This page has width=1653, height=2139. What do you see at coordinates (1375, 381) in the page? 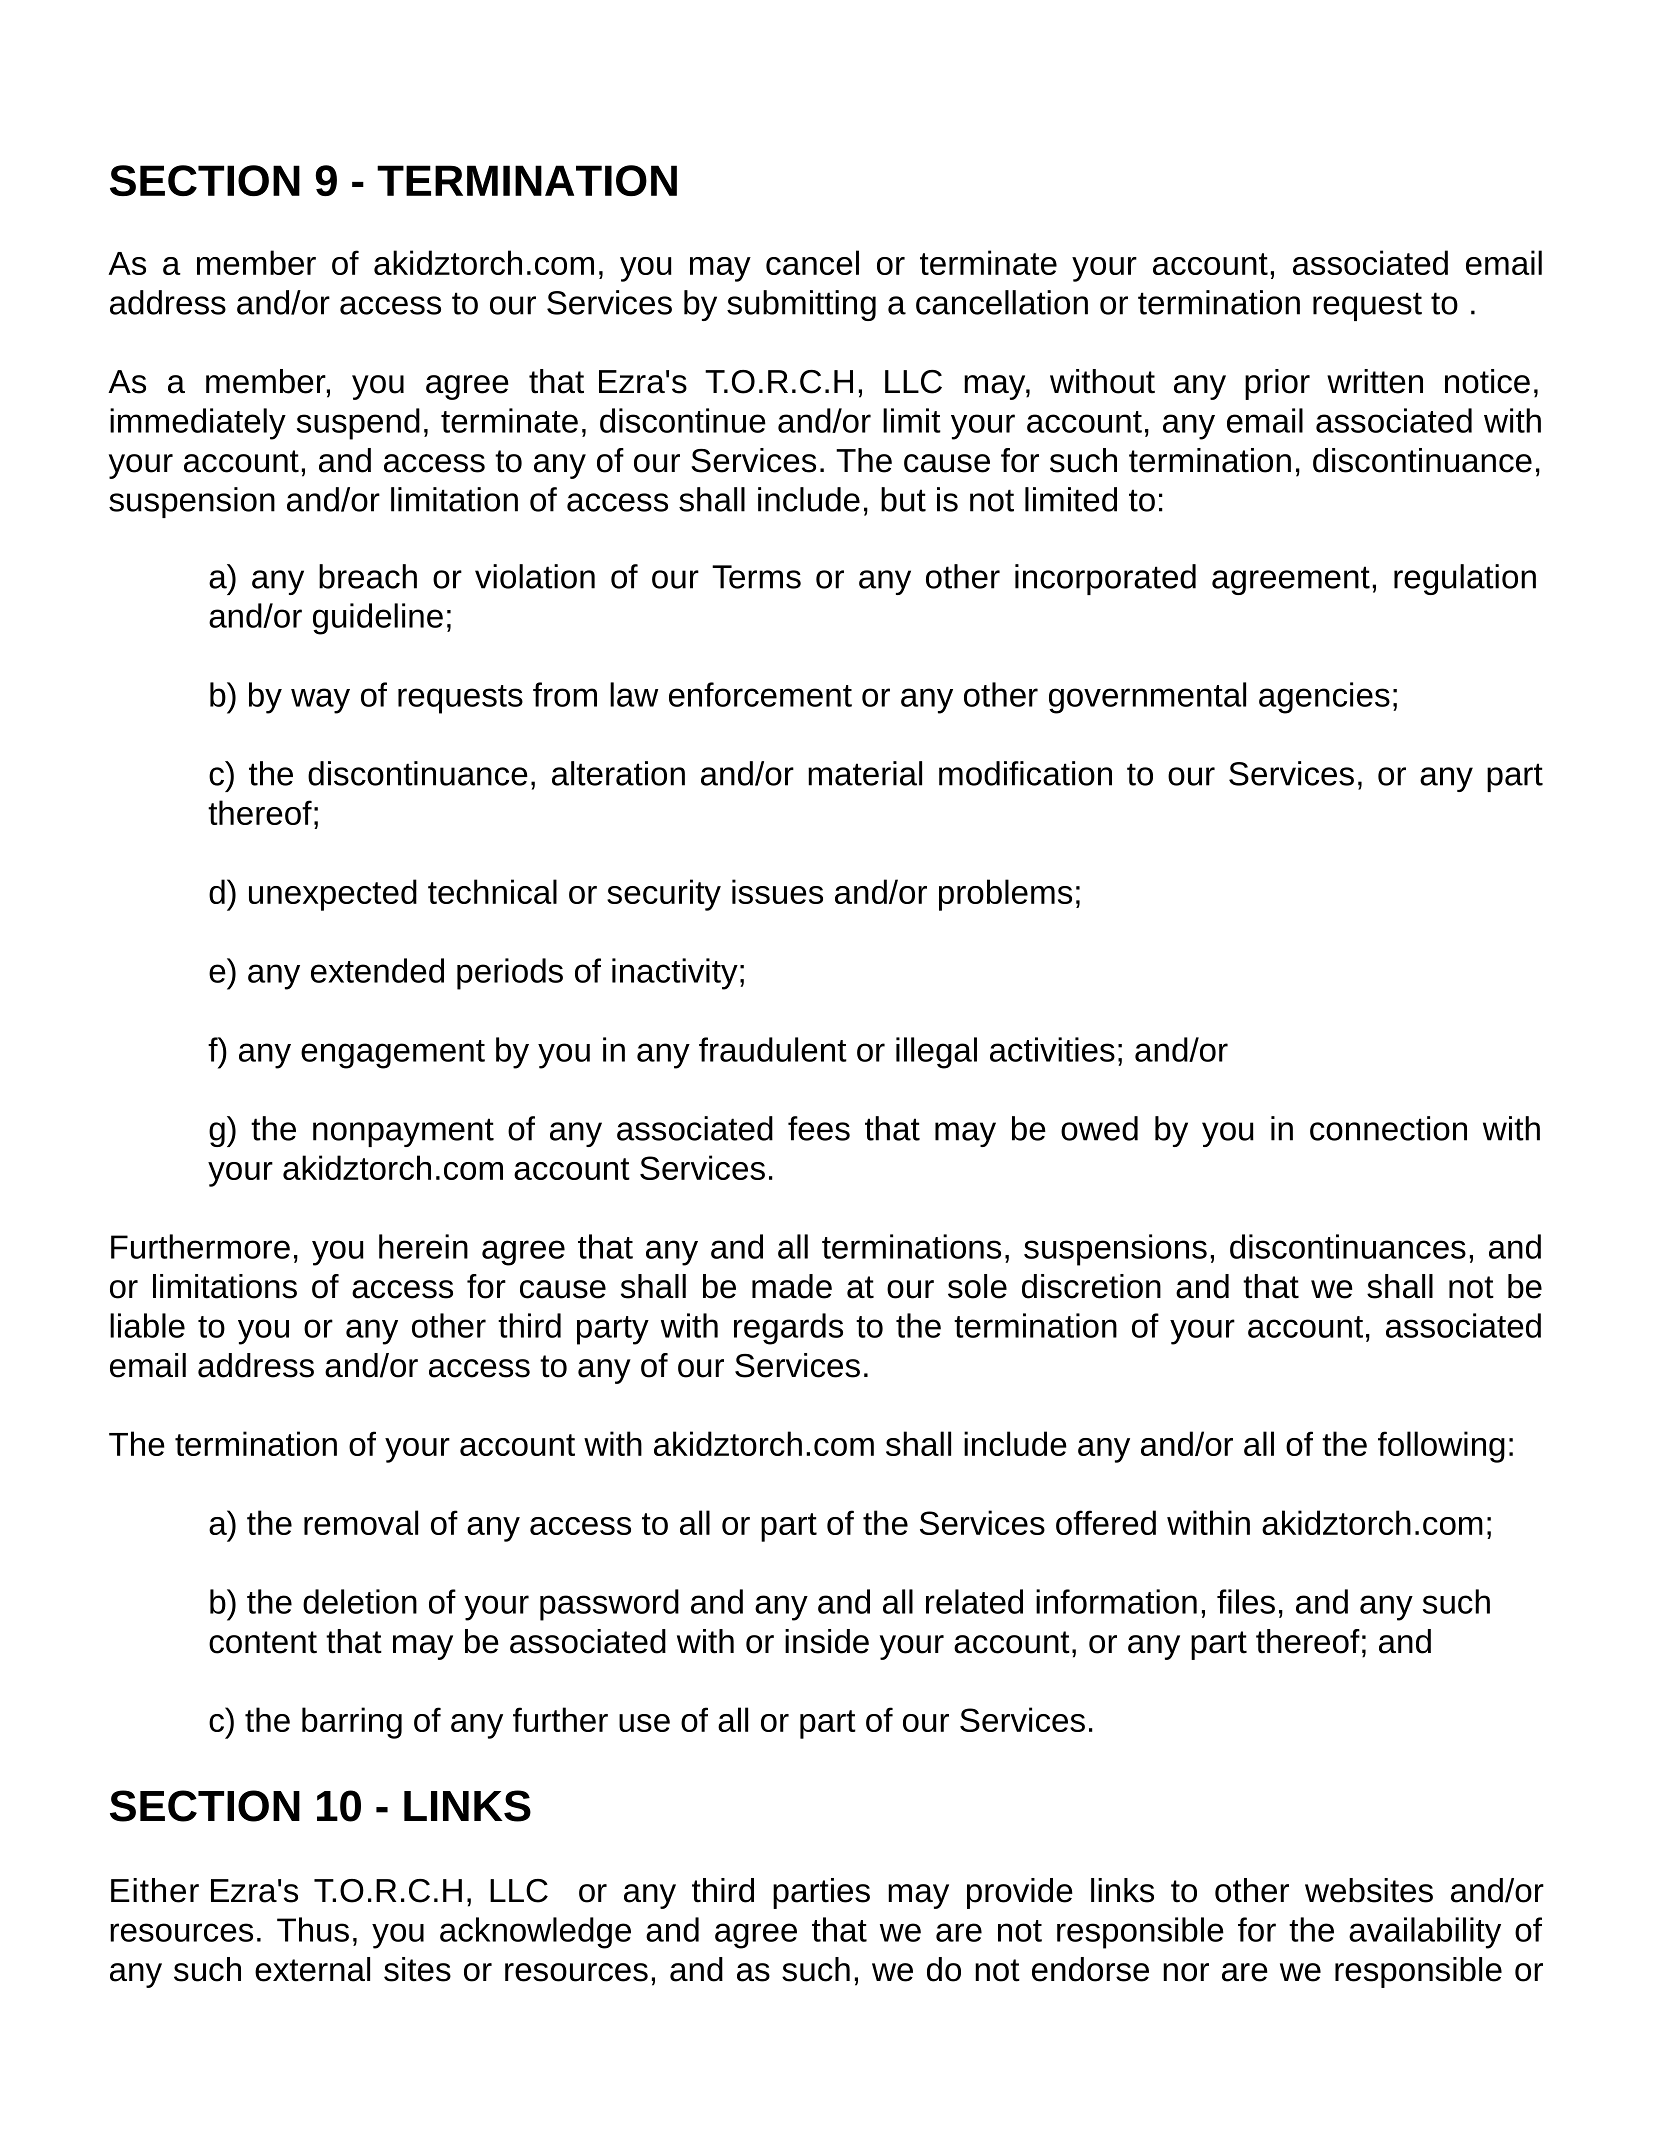
I see `written` at bounding box center [1375, 381].
